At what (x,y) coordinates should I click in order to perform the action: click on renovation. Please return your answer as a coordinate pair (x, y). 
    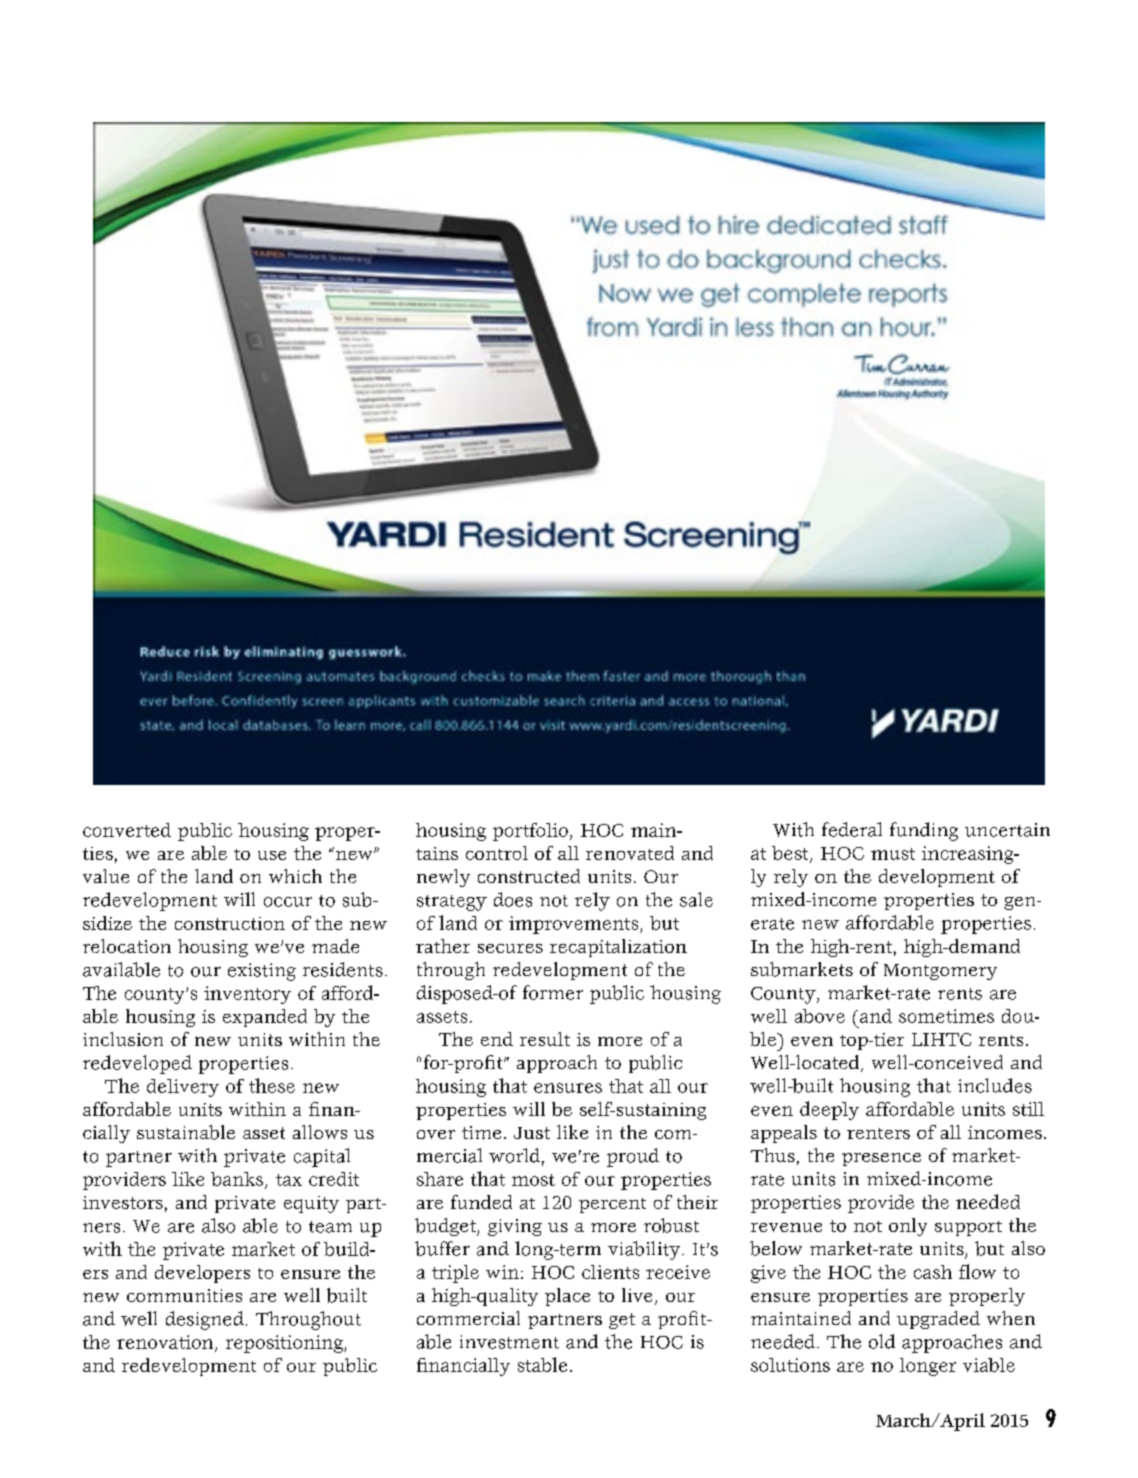
    Looking at the image, I should click on (166, 1343).
